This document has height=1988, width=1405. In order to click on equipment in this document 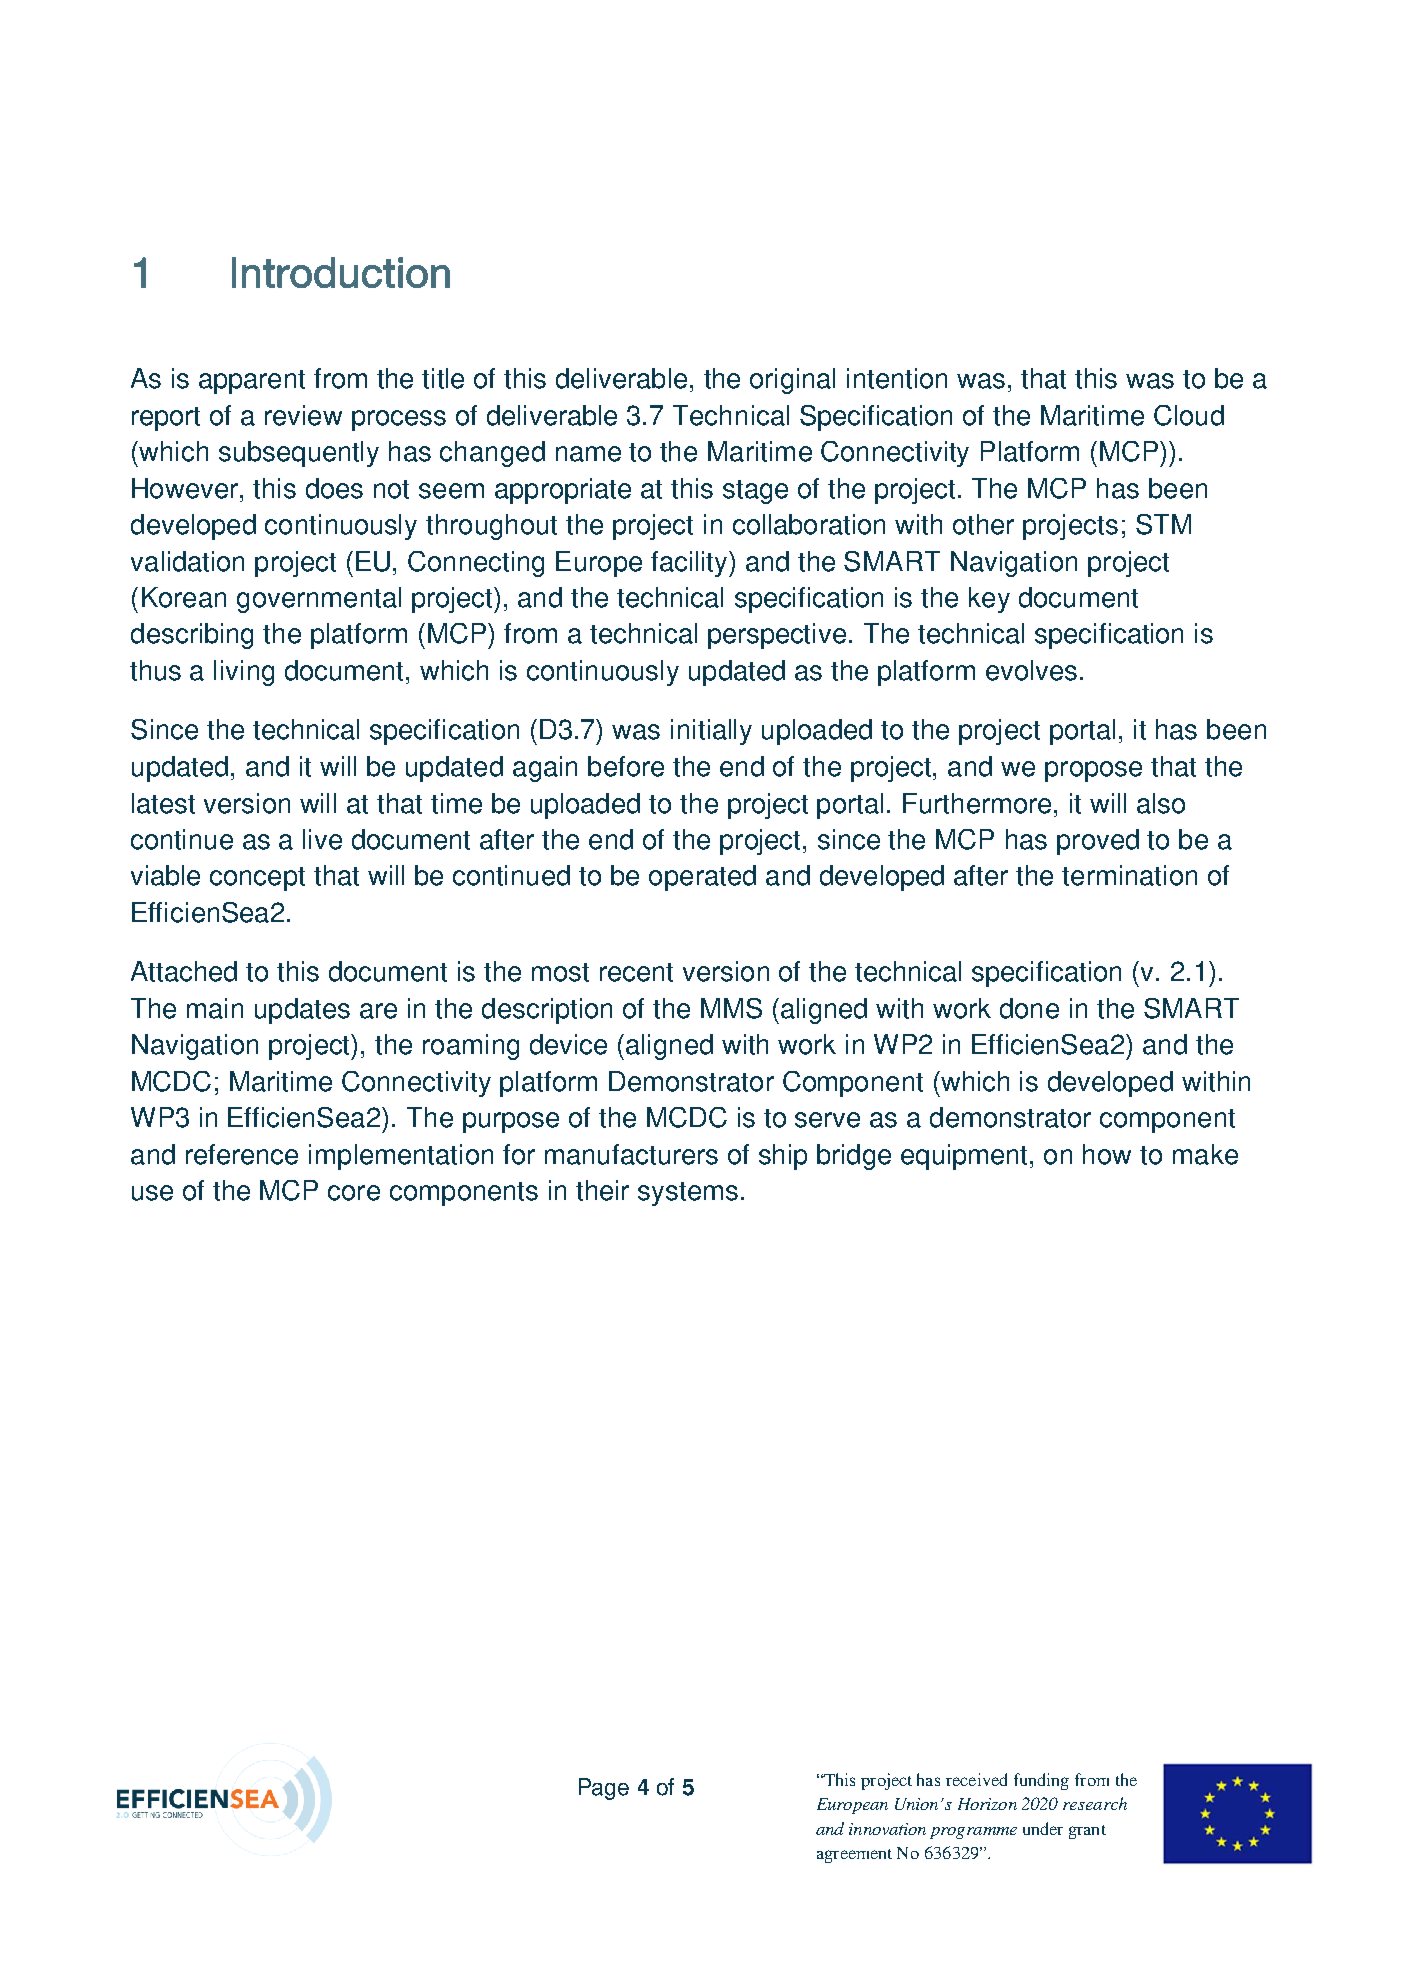, I will do `click(964, 1157)`.
